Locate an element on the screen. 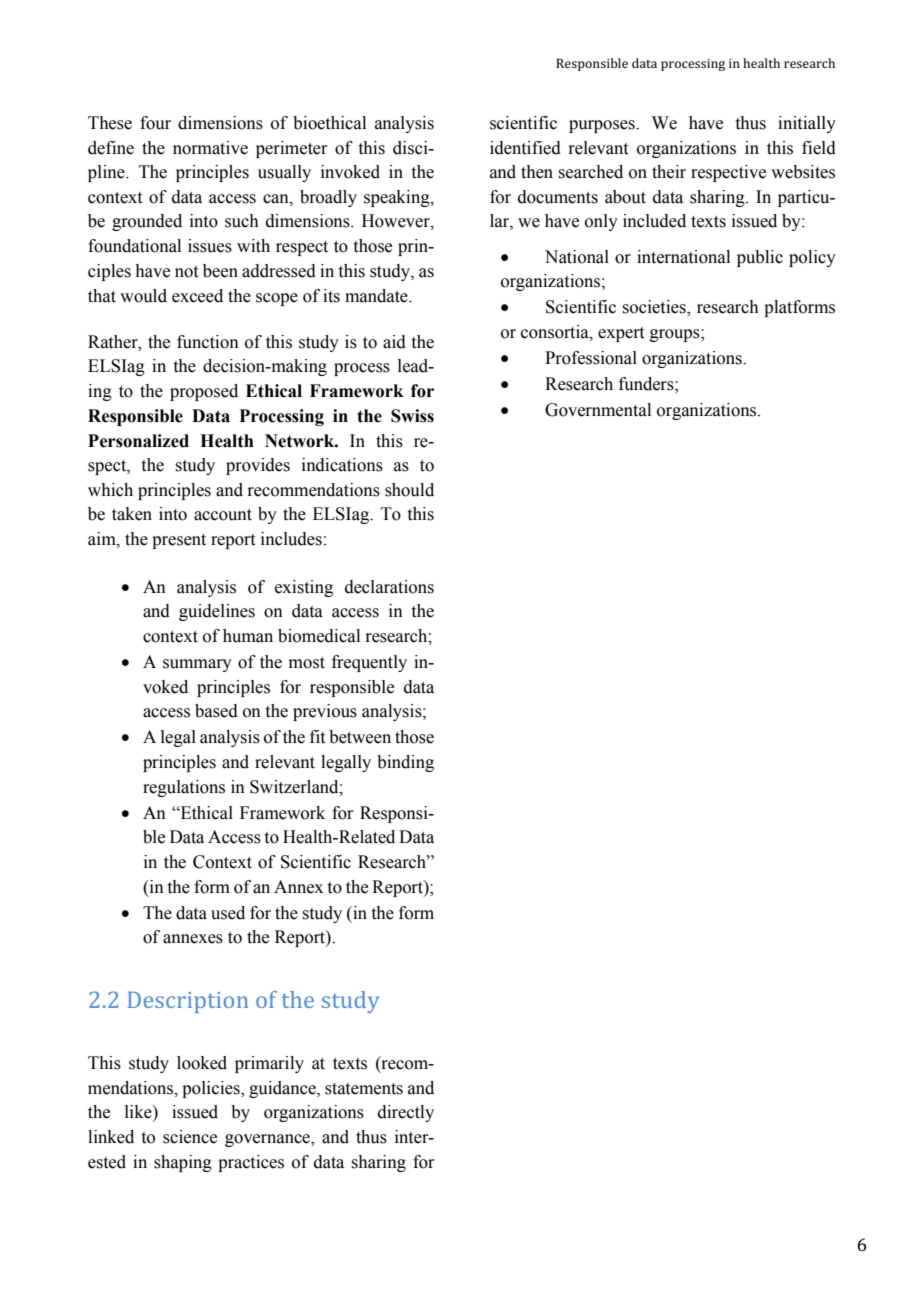  aid is located at coordinates (394, 342).
